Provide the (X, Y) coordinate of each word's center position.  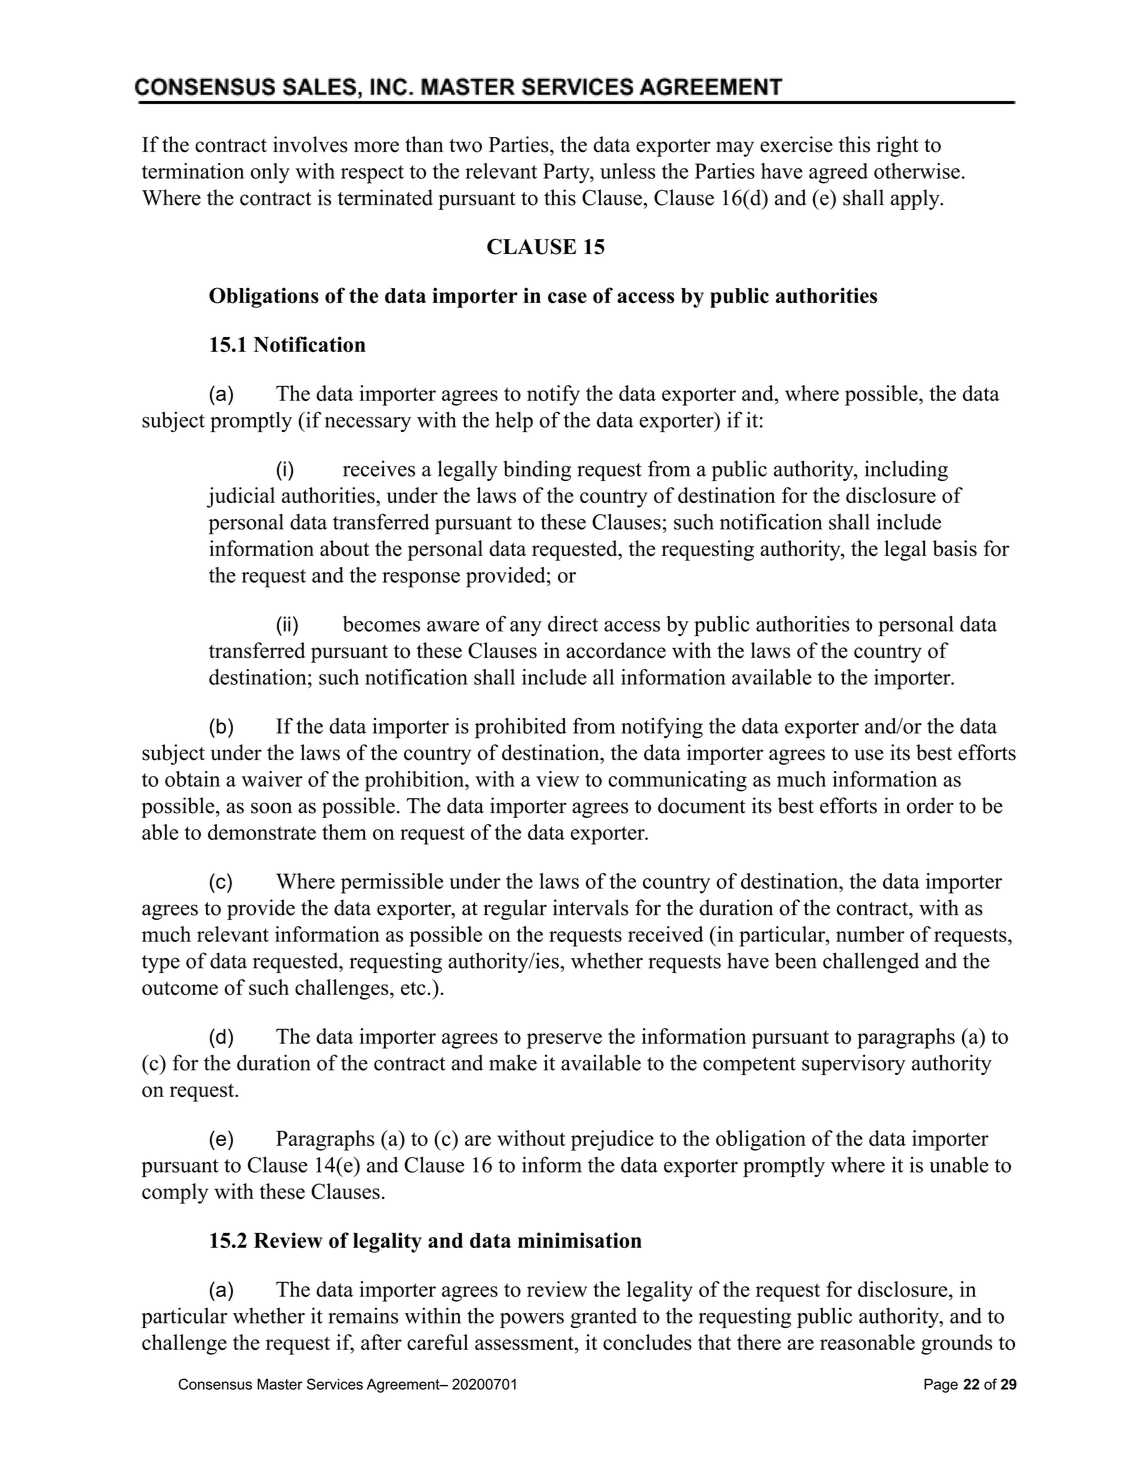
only (270, 173)
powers (532, 1320)
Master (280, 1384)
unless (627, 171)
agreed (838, 173)
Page (941, 1385)
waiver (272, 779)
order (930, 805)
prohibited (521, 728)
